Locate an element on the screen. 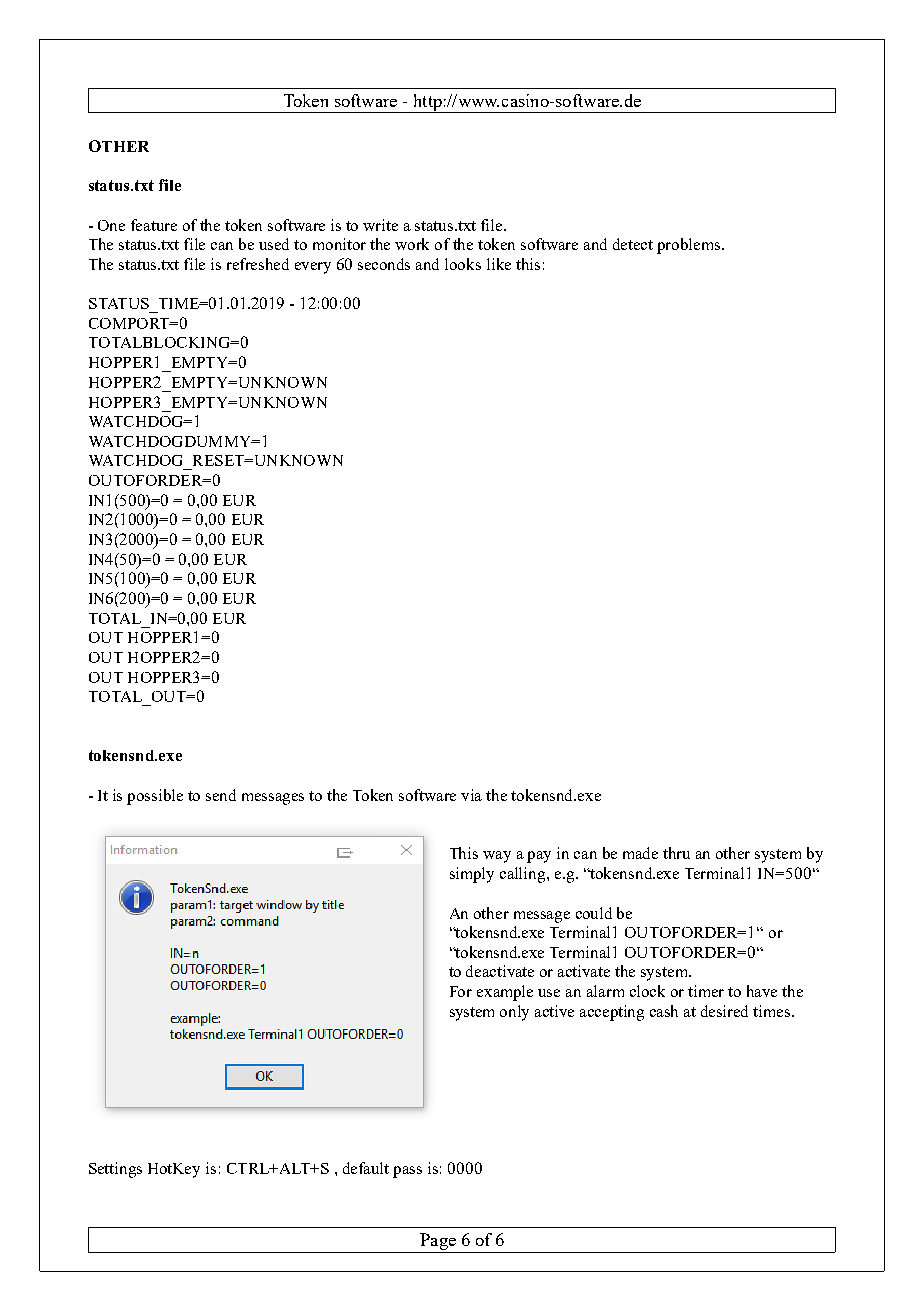  Page is located at coordinates (438, 1243).
